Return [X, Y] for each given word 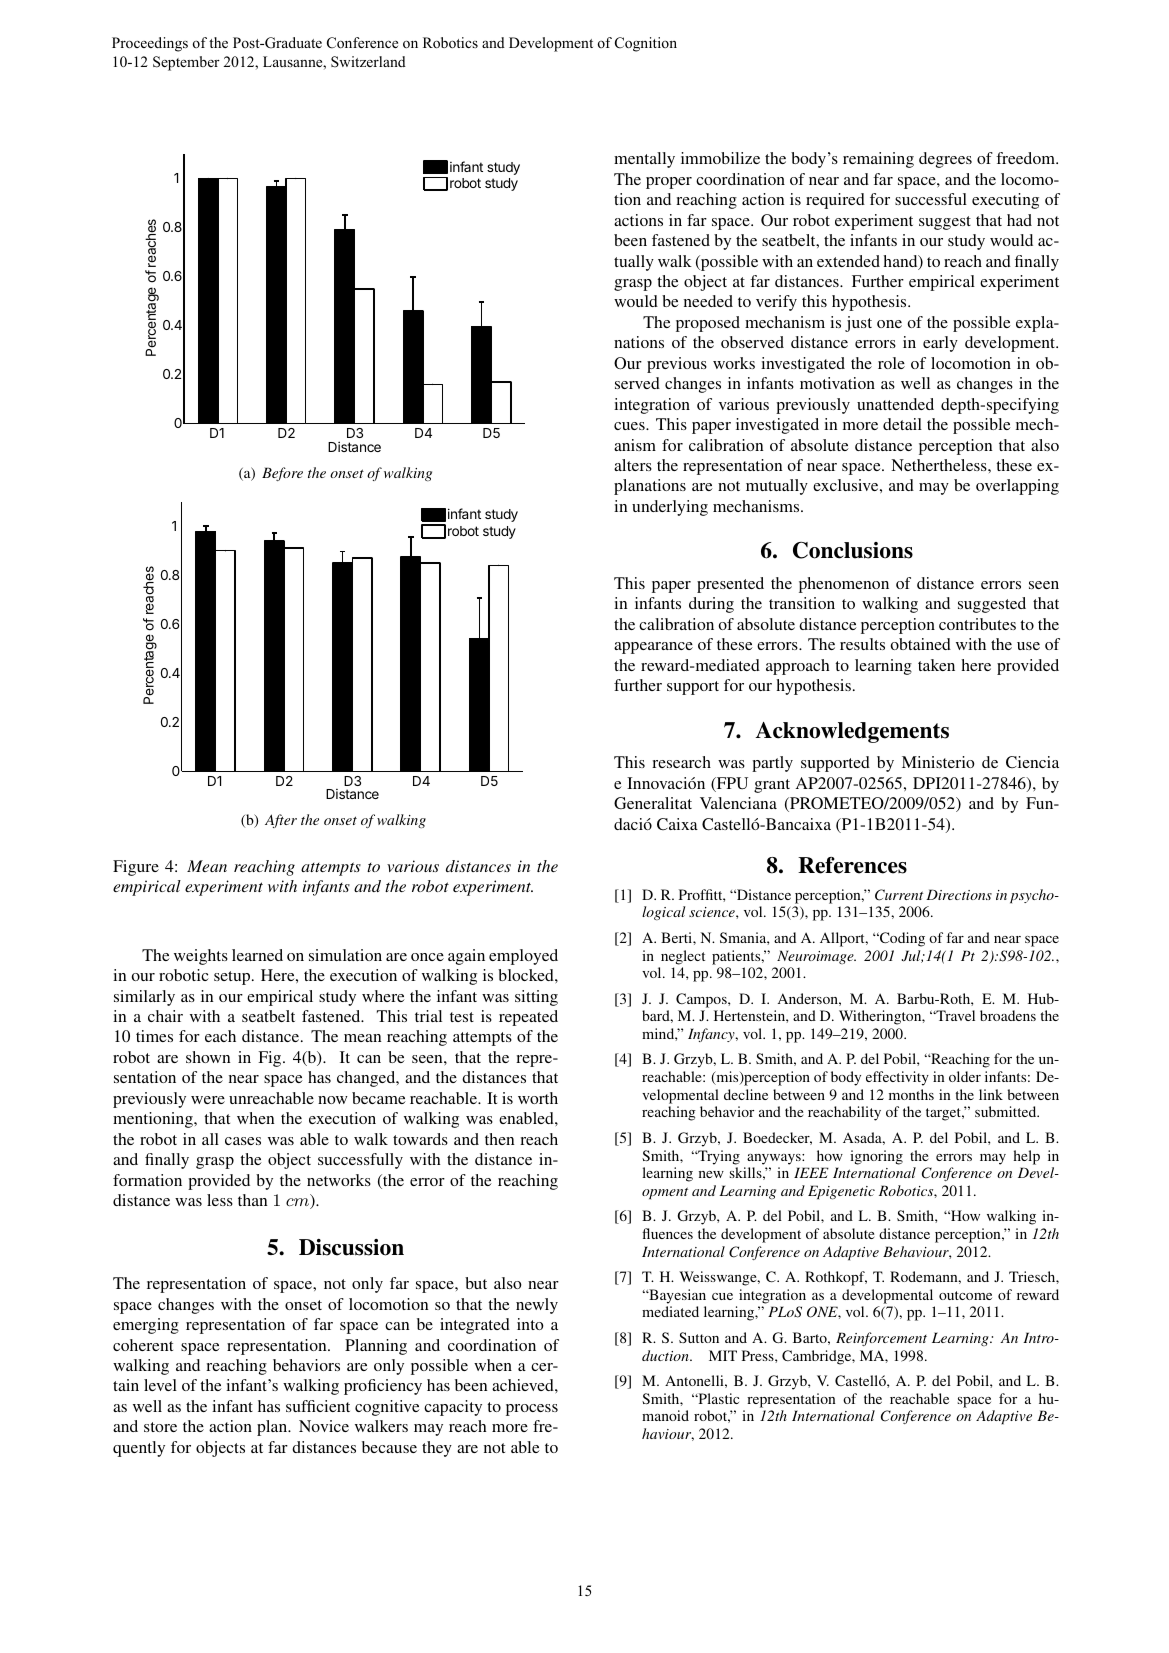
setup [233, 978]
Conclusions [853, 550]
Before [282, 474]
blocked [527, 975]
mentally [644, 160]
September [186, 63]
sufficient [318, 1406]
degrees [945, 160]
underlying [670, 508]
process [532, 1410]
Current [899, 895]
